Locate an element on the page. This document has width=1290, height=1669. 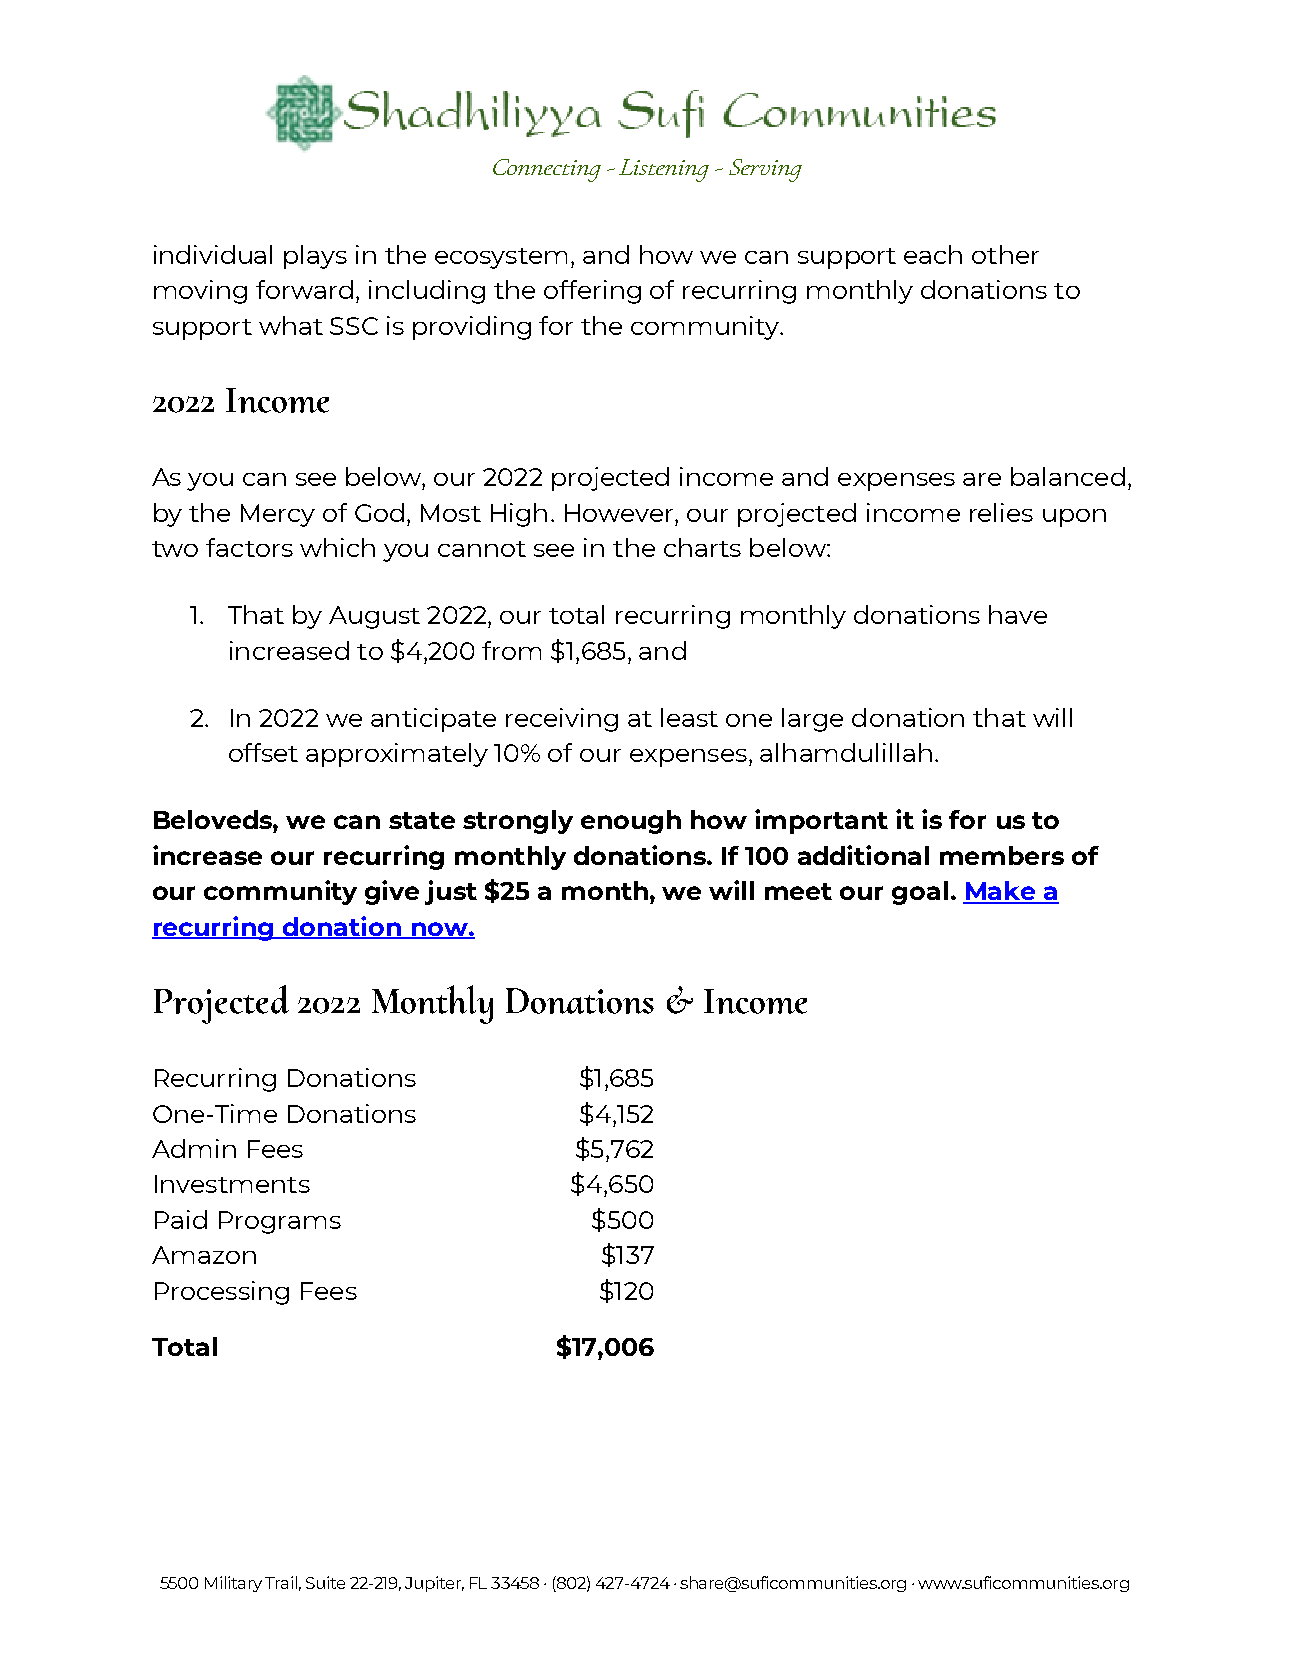
Make is located at coordinates (1000, 892).
